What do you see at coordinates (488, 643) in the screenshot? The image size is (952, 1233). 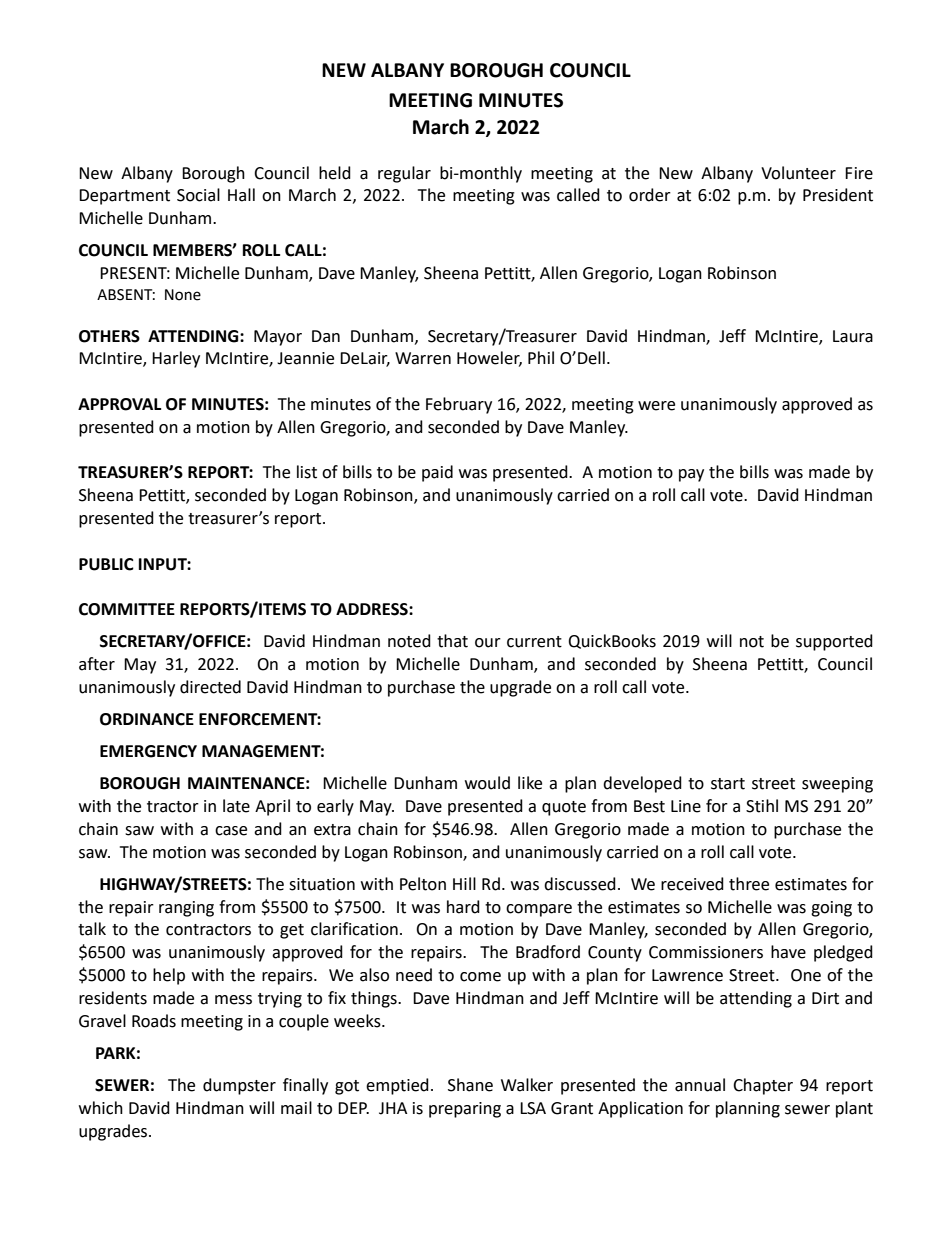 I see `our` at bounding box center [488, 643].
